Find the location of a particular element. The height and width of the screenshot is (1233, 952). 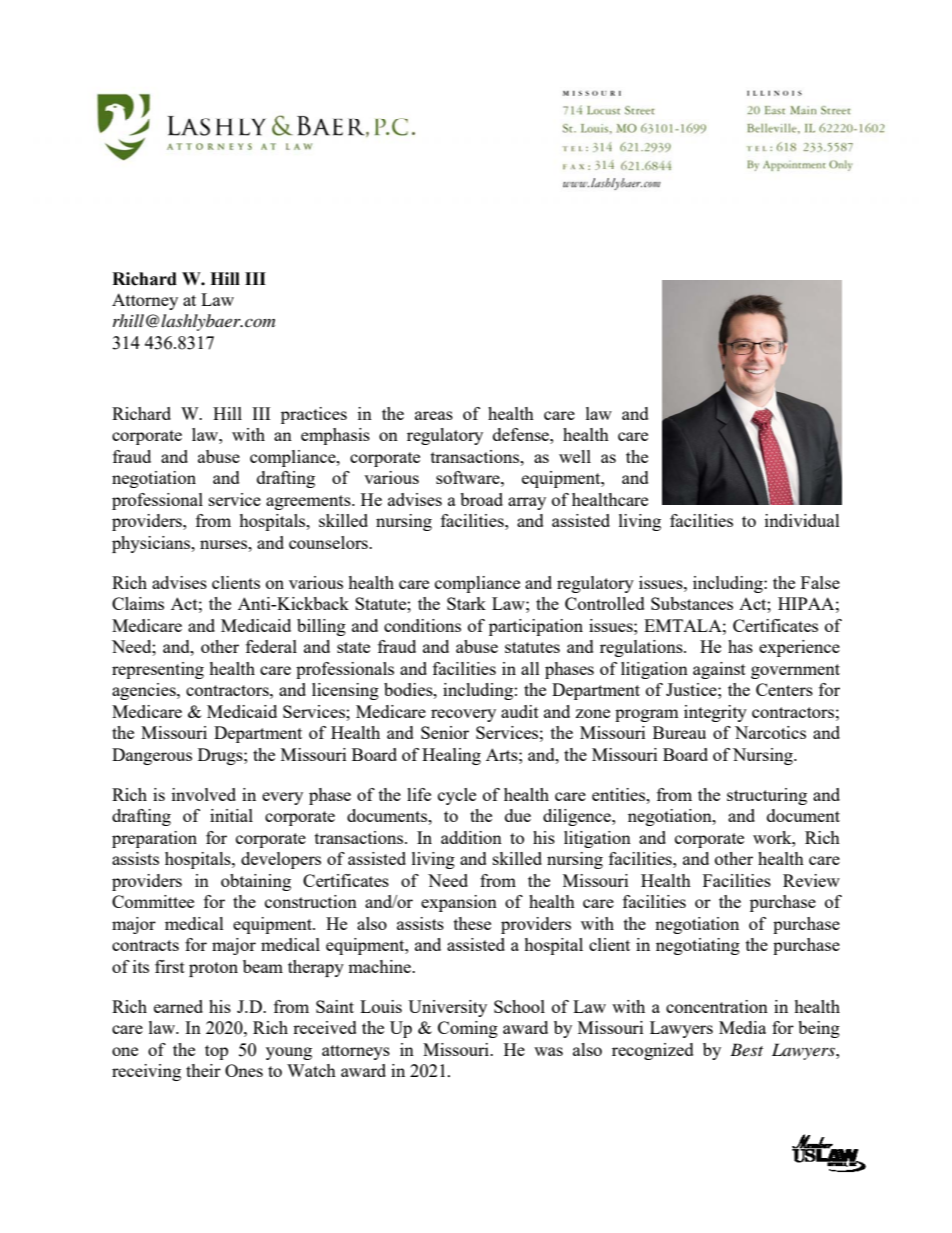

top is located at coordinates (216, 1052).
